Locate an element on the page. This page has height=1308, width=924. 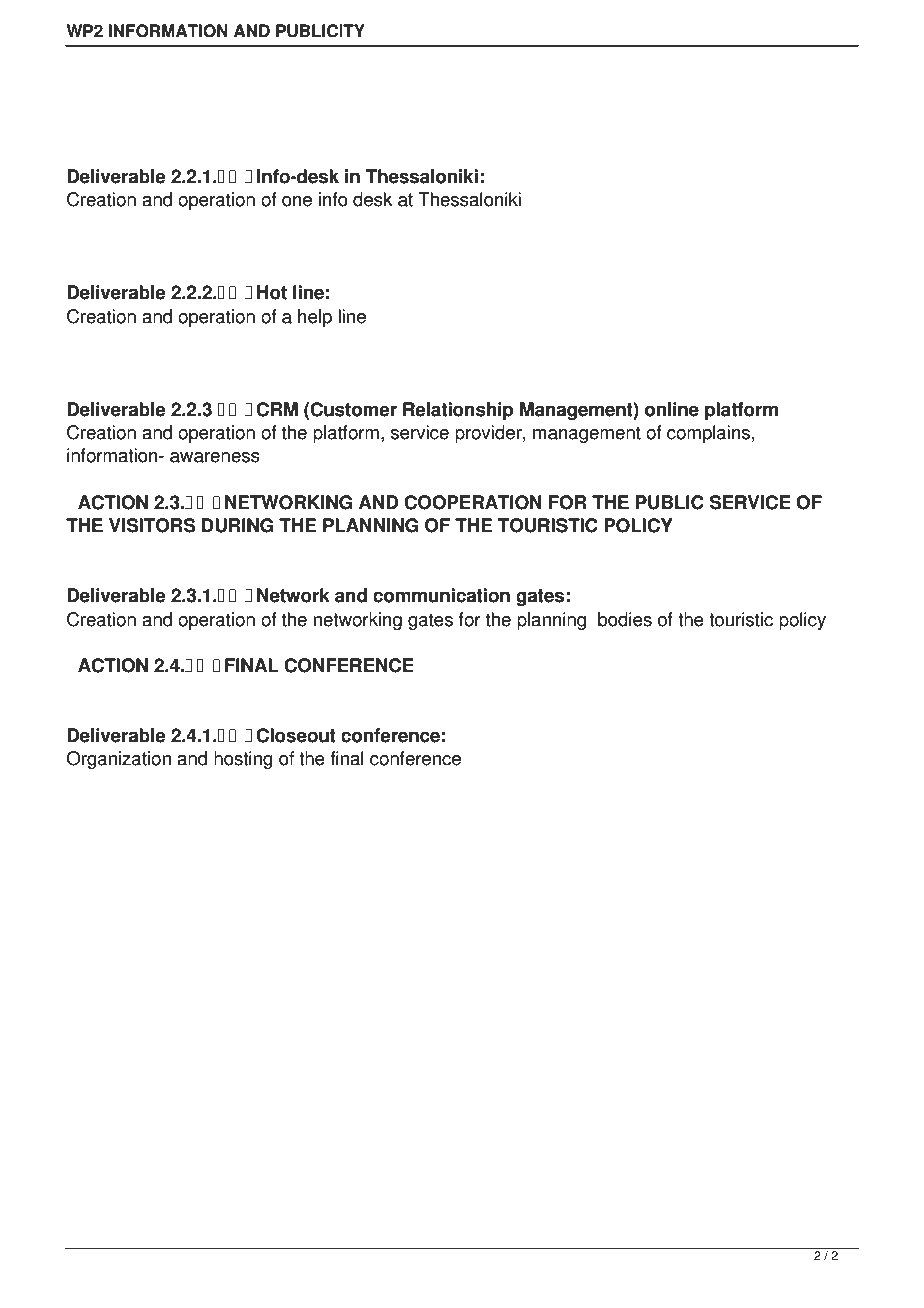
bodies is located at coordinates (625, 619).
